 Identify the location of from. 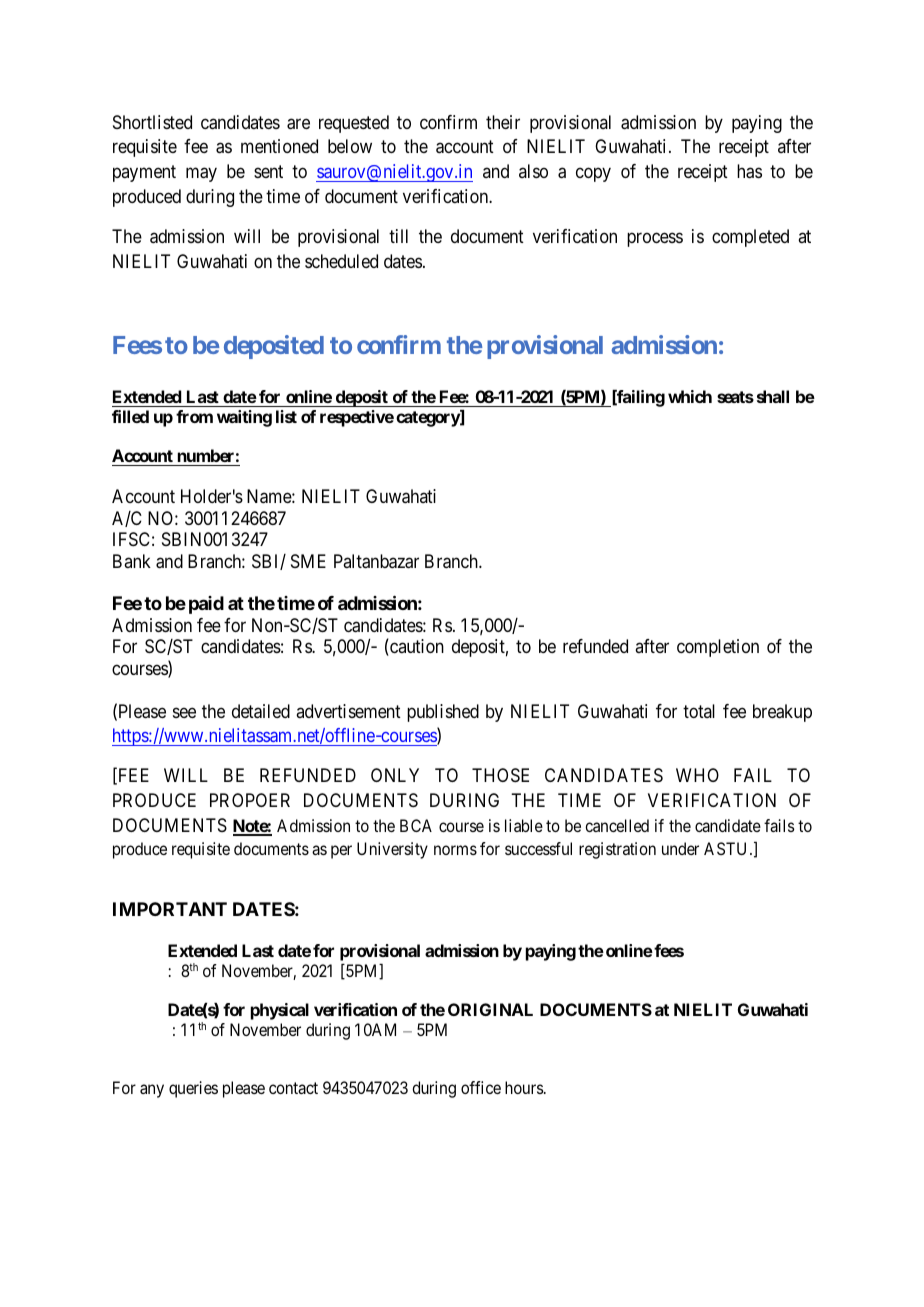
(194, 416).
